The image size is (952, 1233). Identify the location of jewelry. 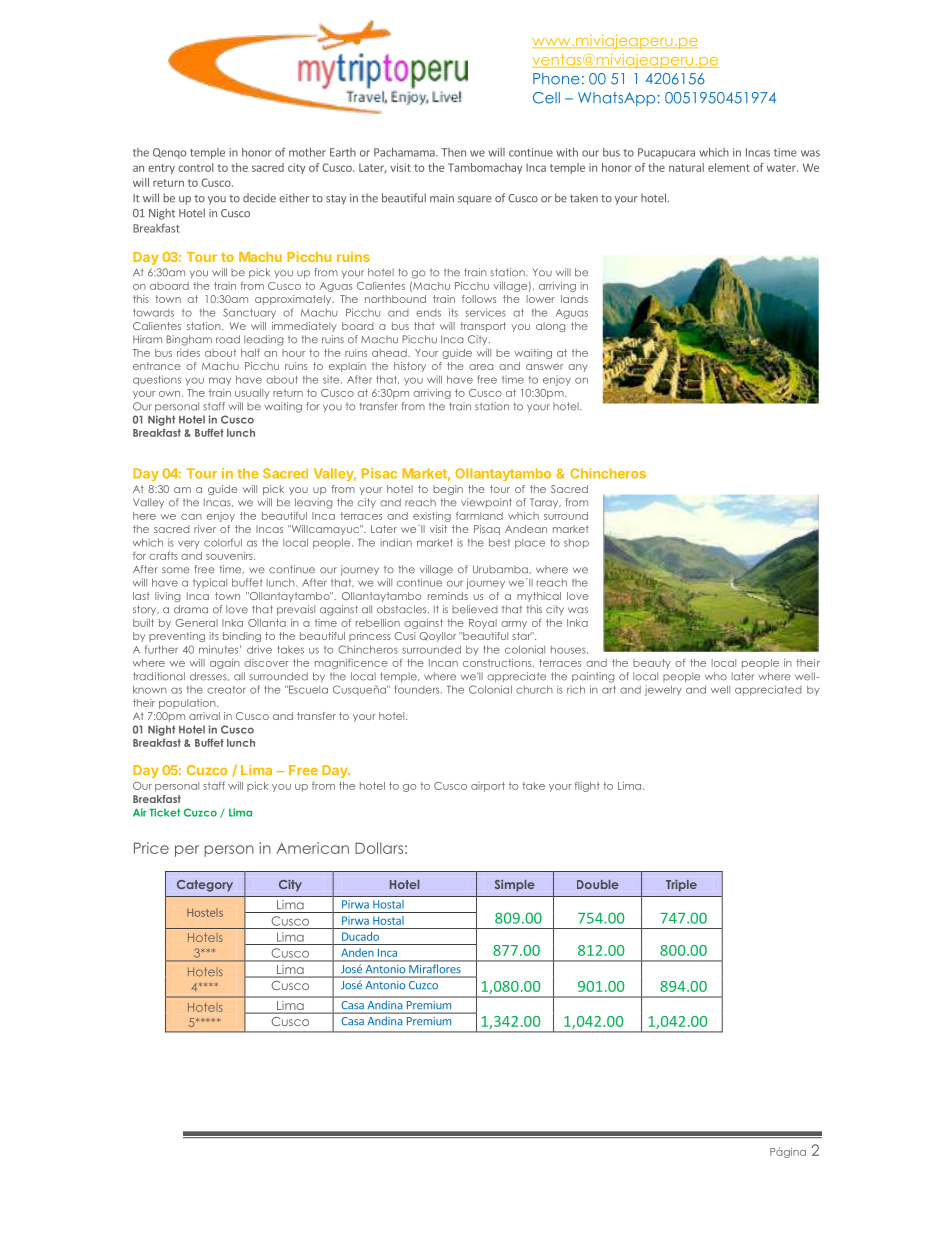
(663, 690).
